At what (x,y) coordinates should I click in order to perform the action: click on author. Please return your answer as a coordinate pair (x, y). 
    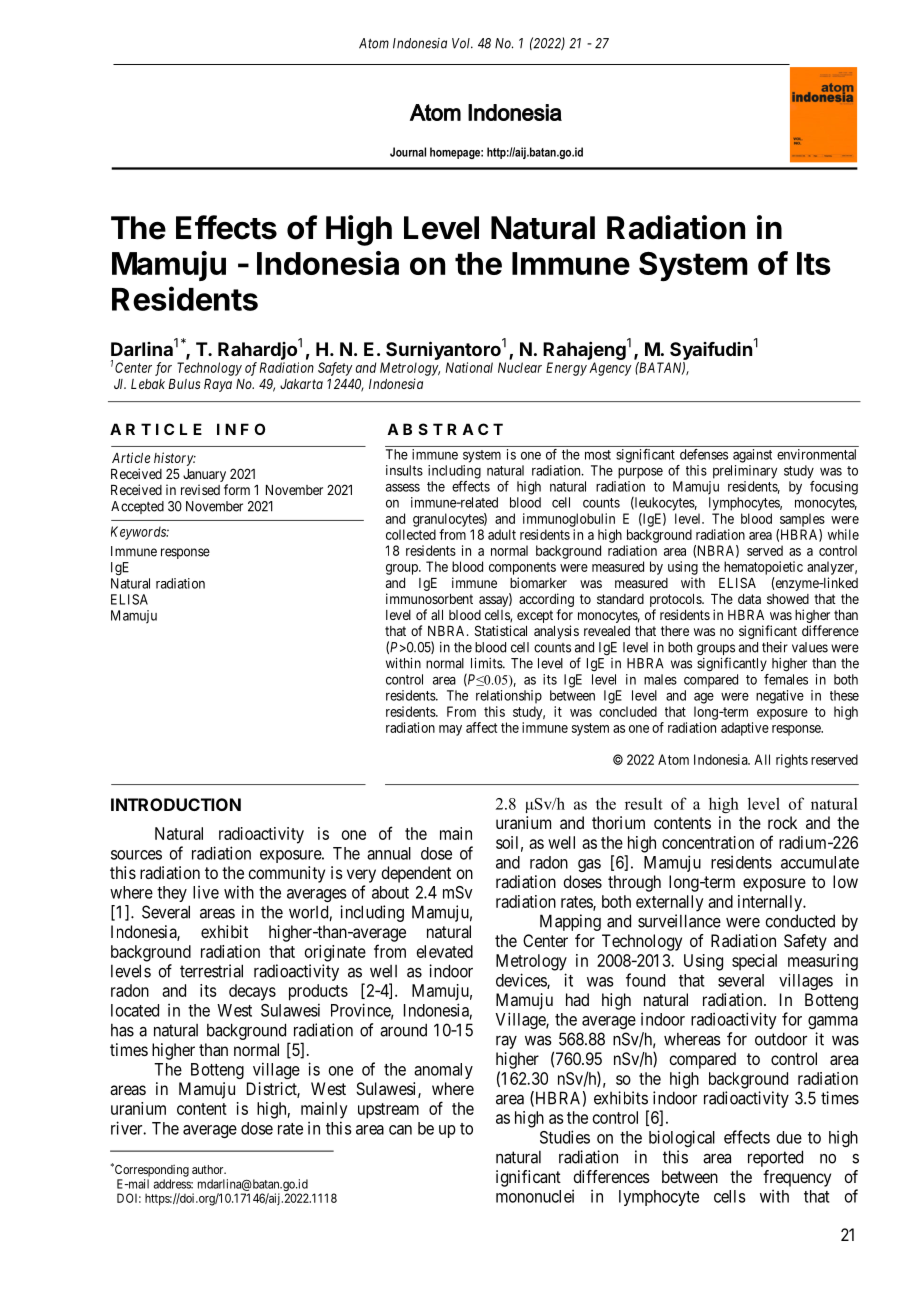
    Looking at the image, I should click on (209, 1169).
